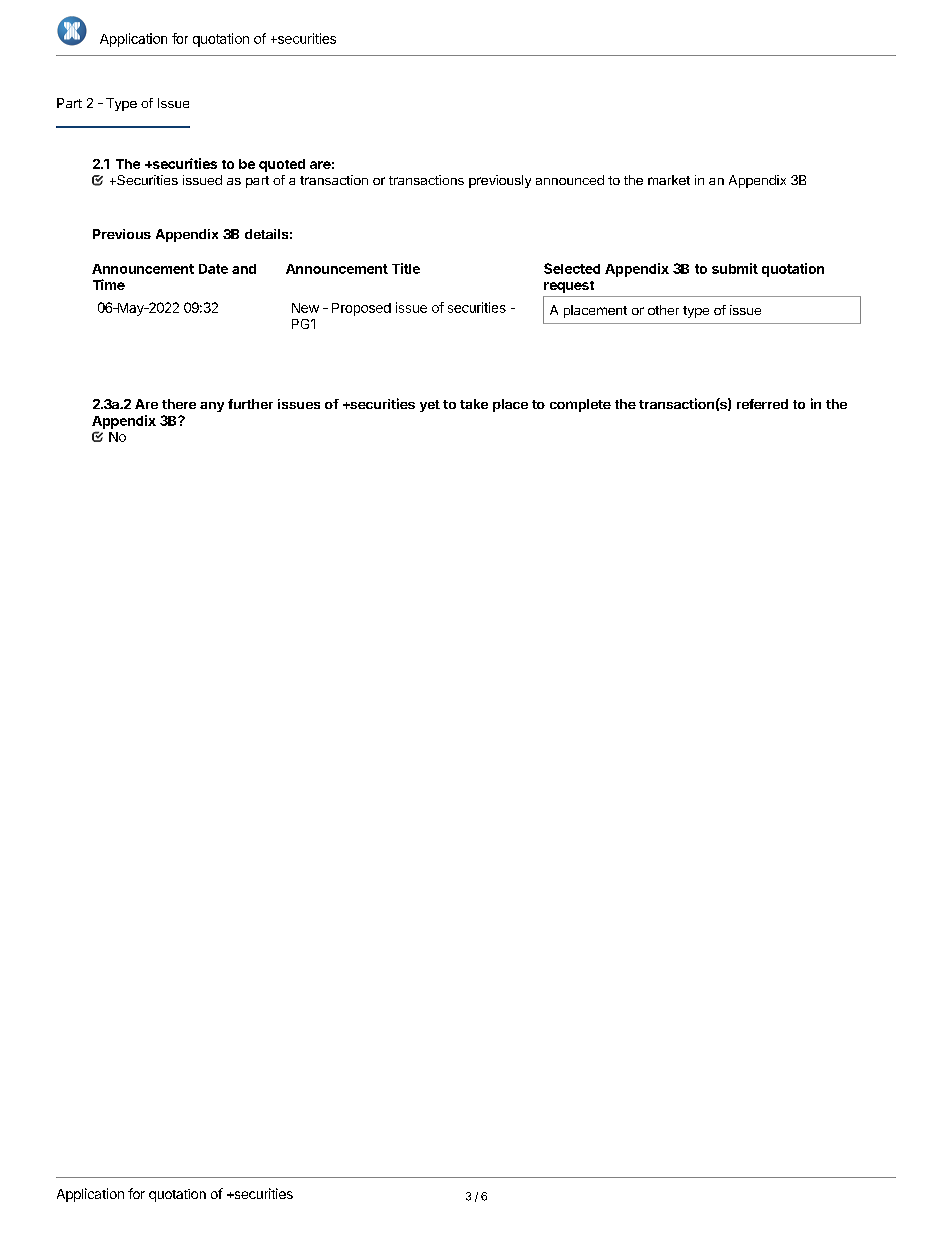 This screenshot has width=952, height=1233. I want to click on Proposed, so click(361, 309).
